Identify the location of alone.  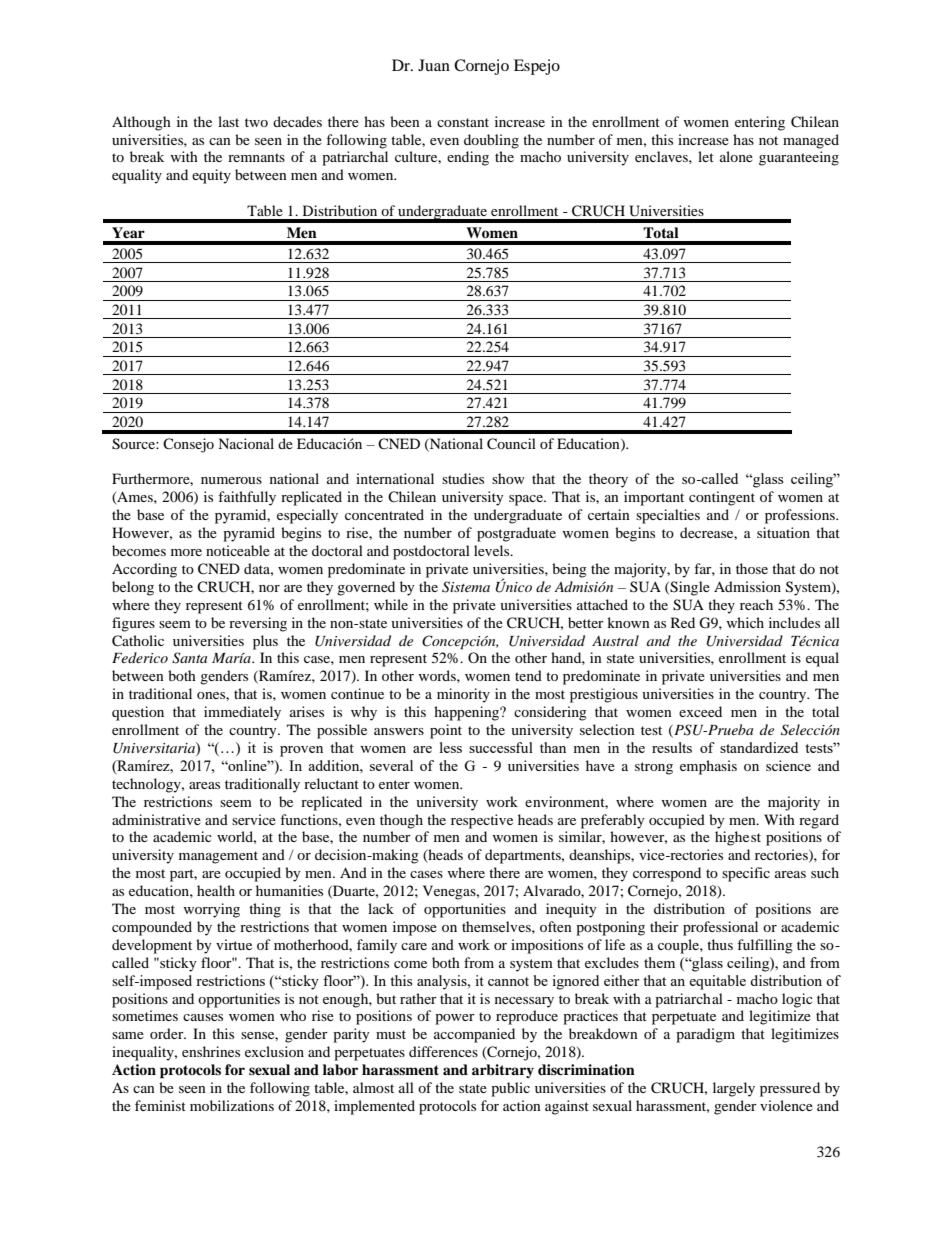
(736, 156).
